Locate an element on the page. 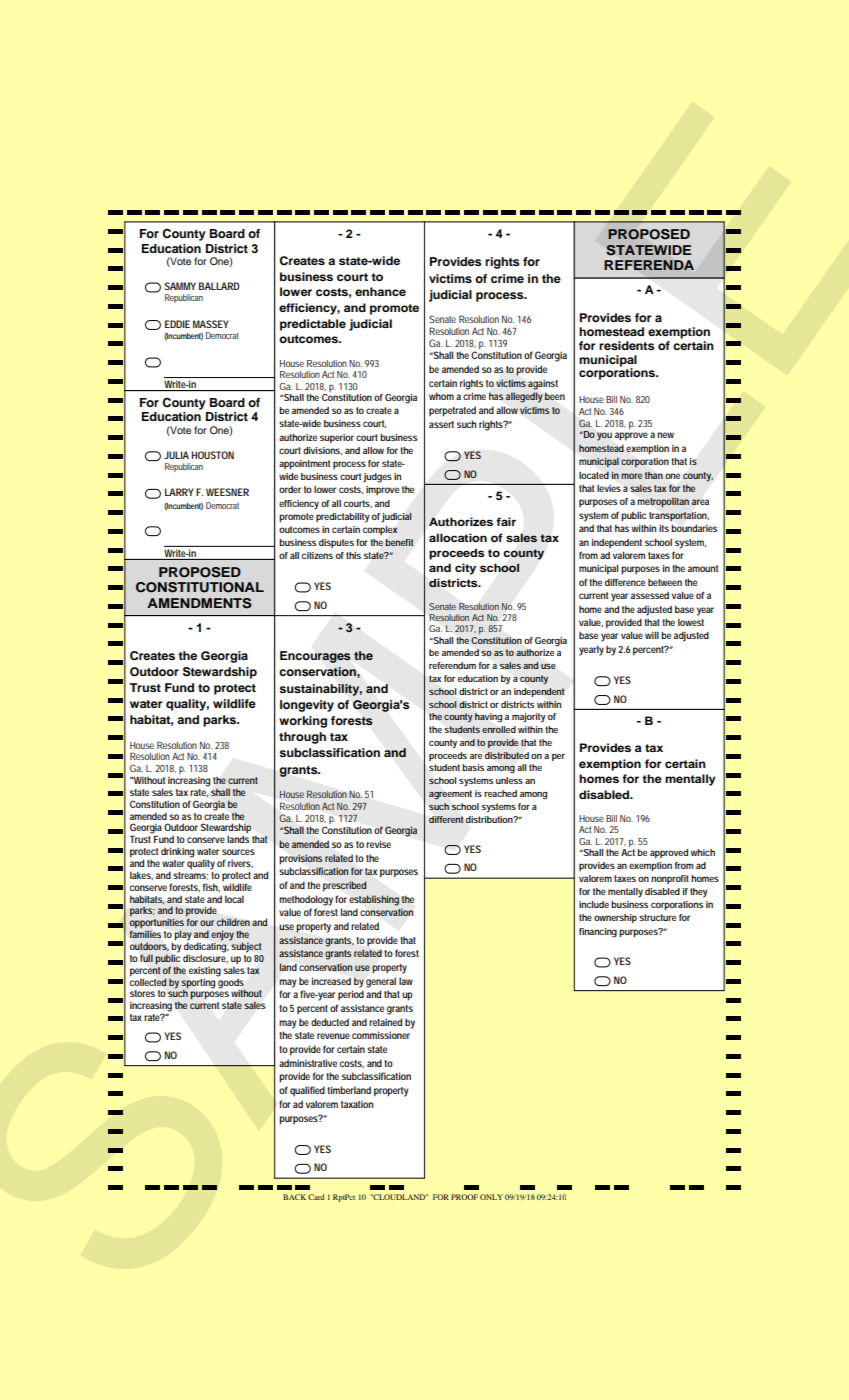 The width and height of the page is (849, 1400). benefit is located at coordinates (399, 542).
